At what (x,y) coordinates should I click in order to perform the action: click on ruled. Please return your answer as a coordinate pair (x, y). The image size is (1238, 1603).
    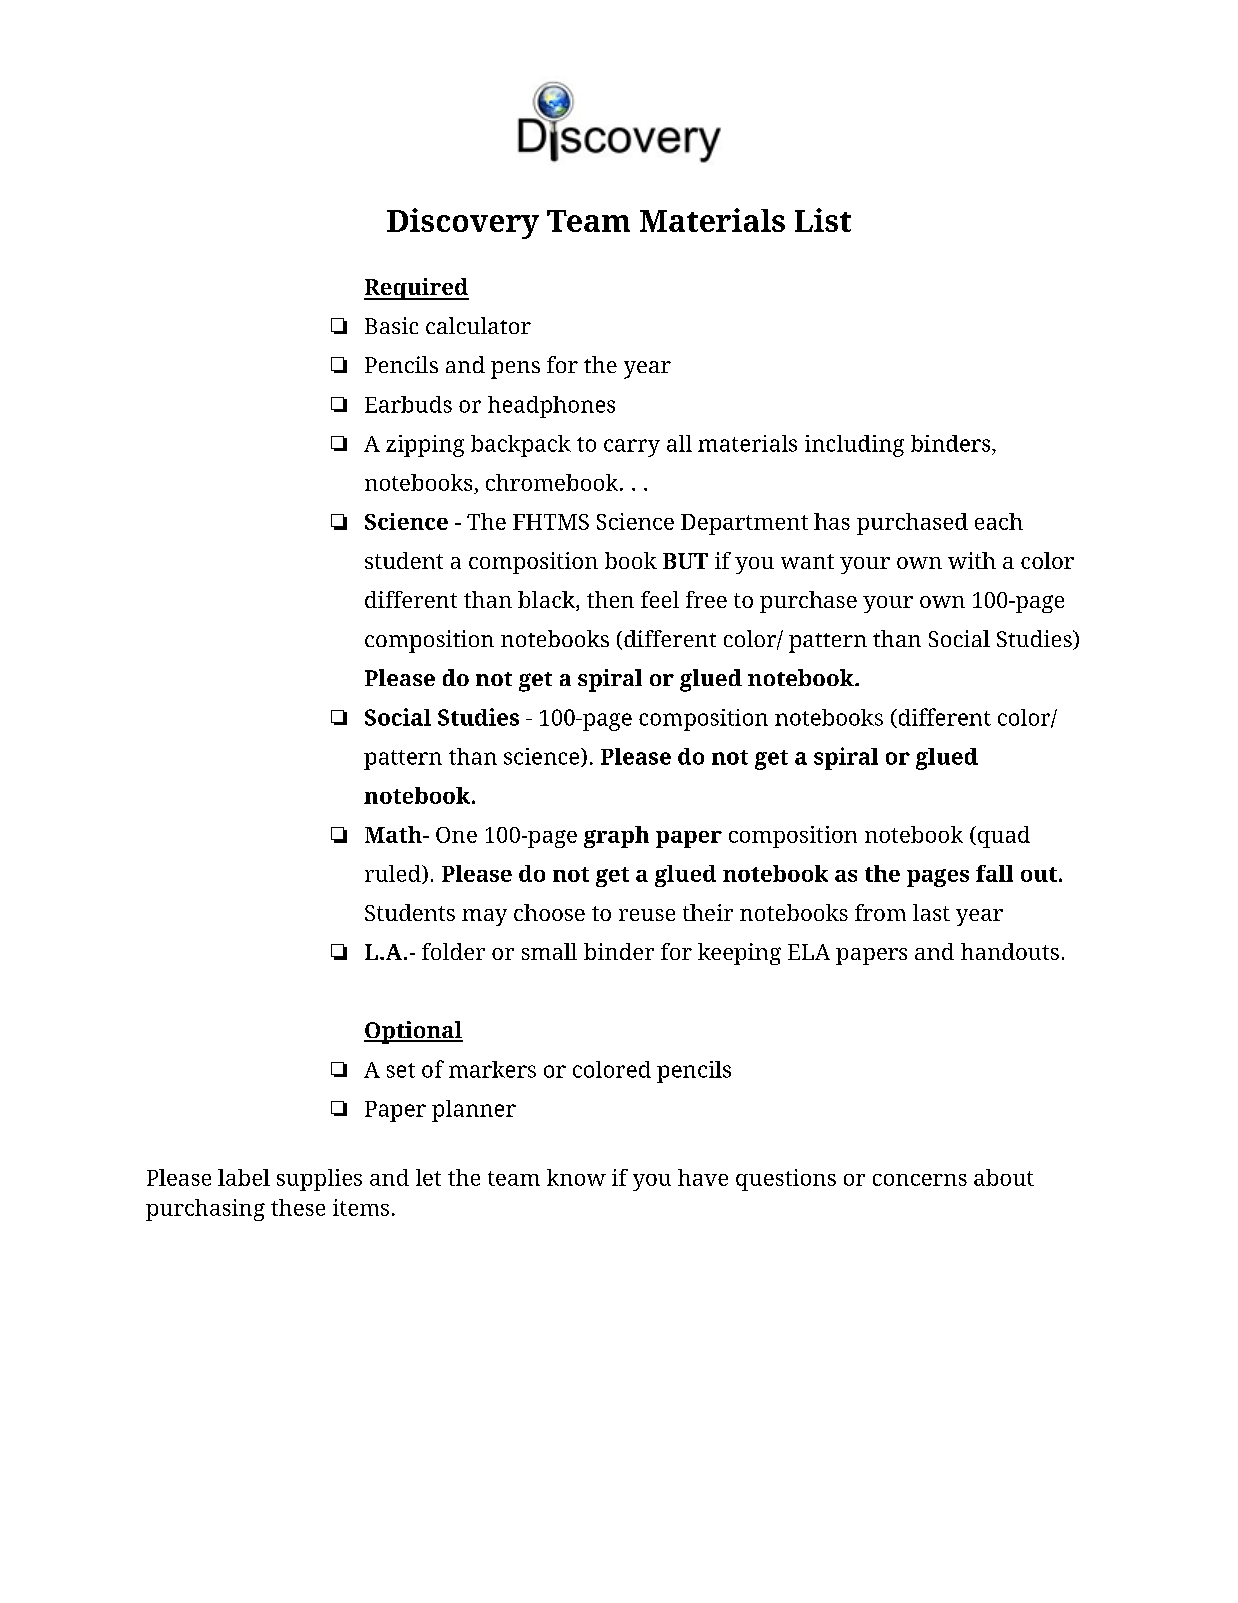
    Looking at the image, I should click on (394, 874).
